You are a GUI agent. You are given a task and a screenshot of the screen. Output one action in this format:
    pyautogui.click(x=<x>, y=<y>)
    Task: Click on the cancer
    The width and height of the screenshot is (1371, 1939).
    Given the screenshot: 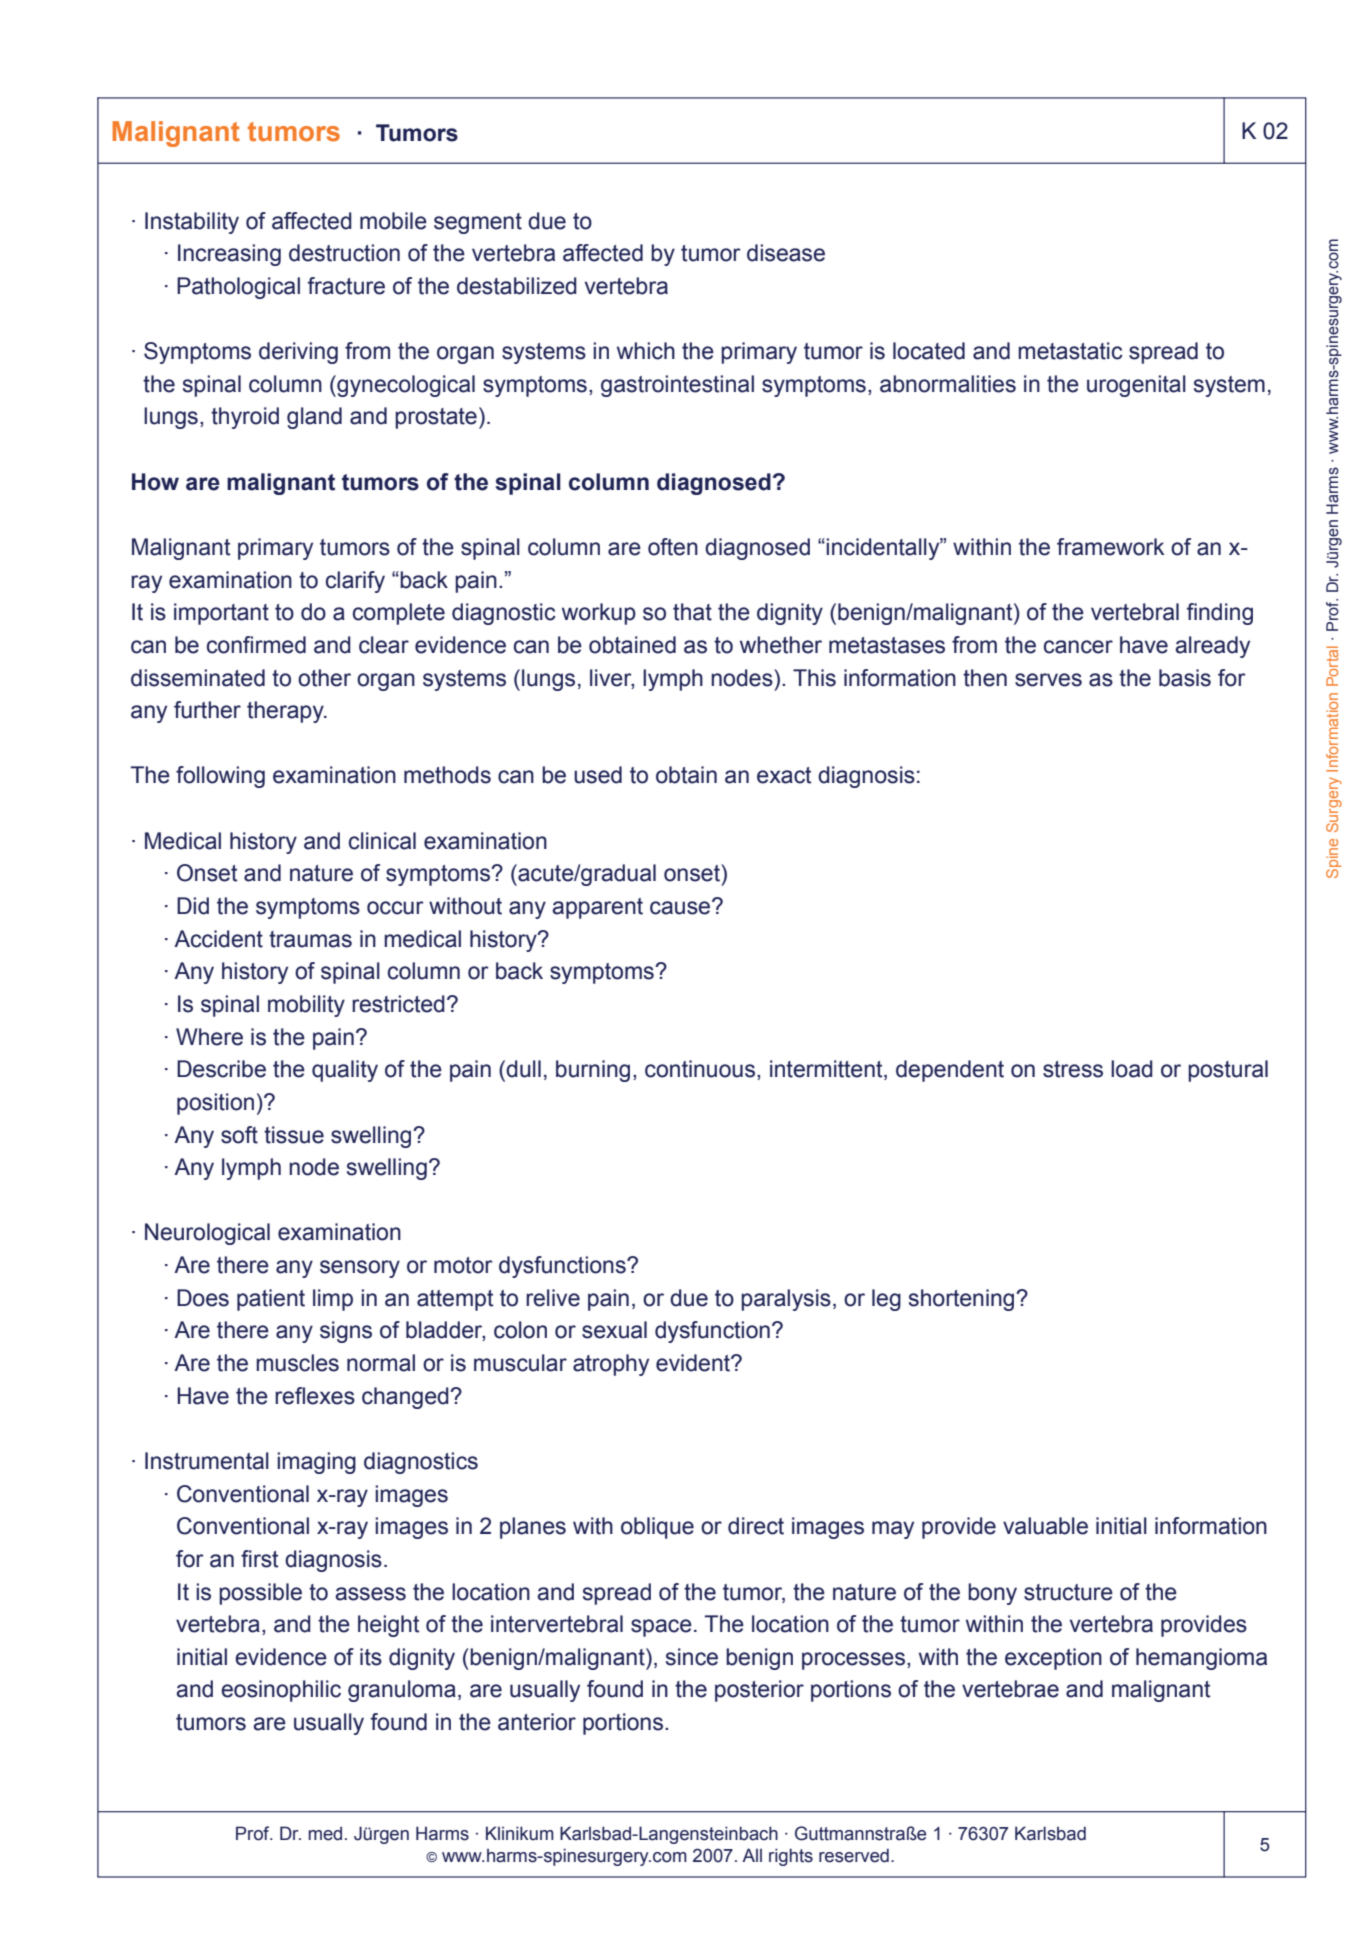 What is the action you would take?
    pyautogui.click(x=1078, y=647)
